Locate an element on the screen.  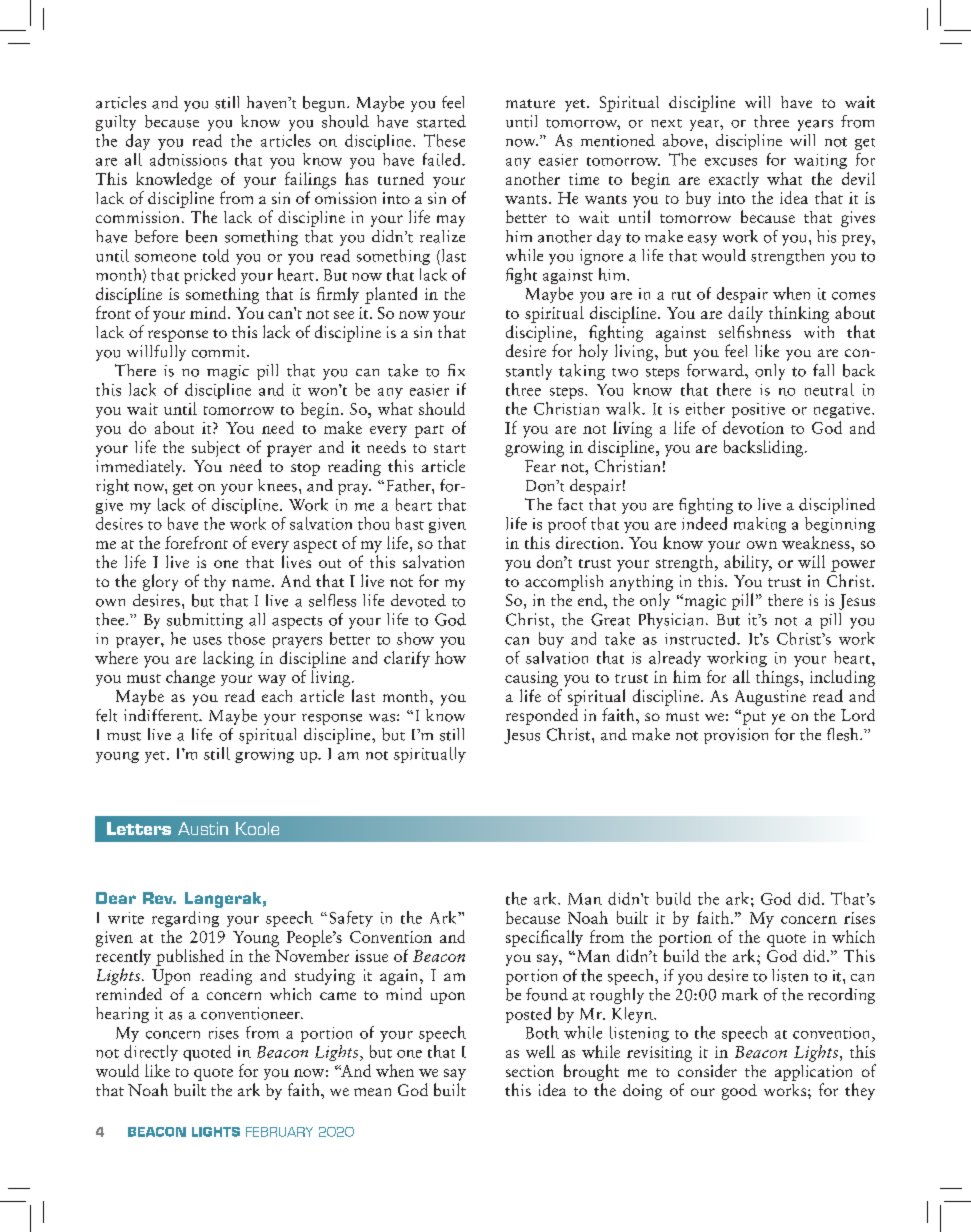
admissions is located at coordinates (188, 159).
